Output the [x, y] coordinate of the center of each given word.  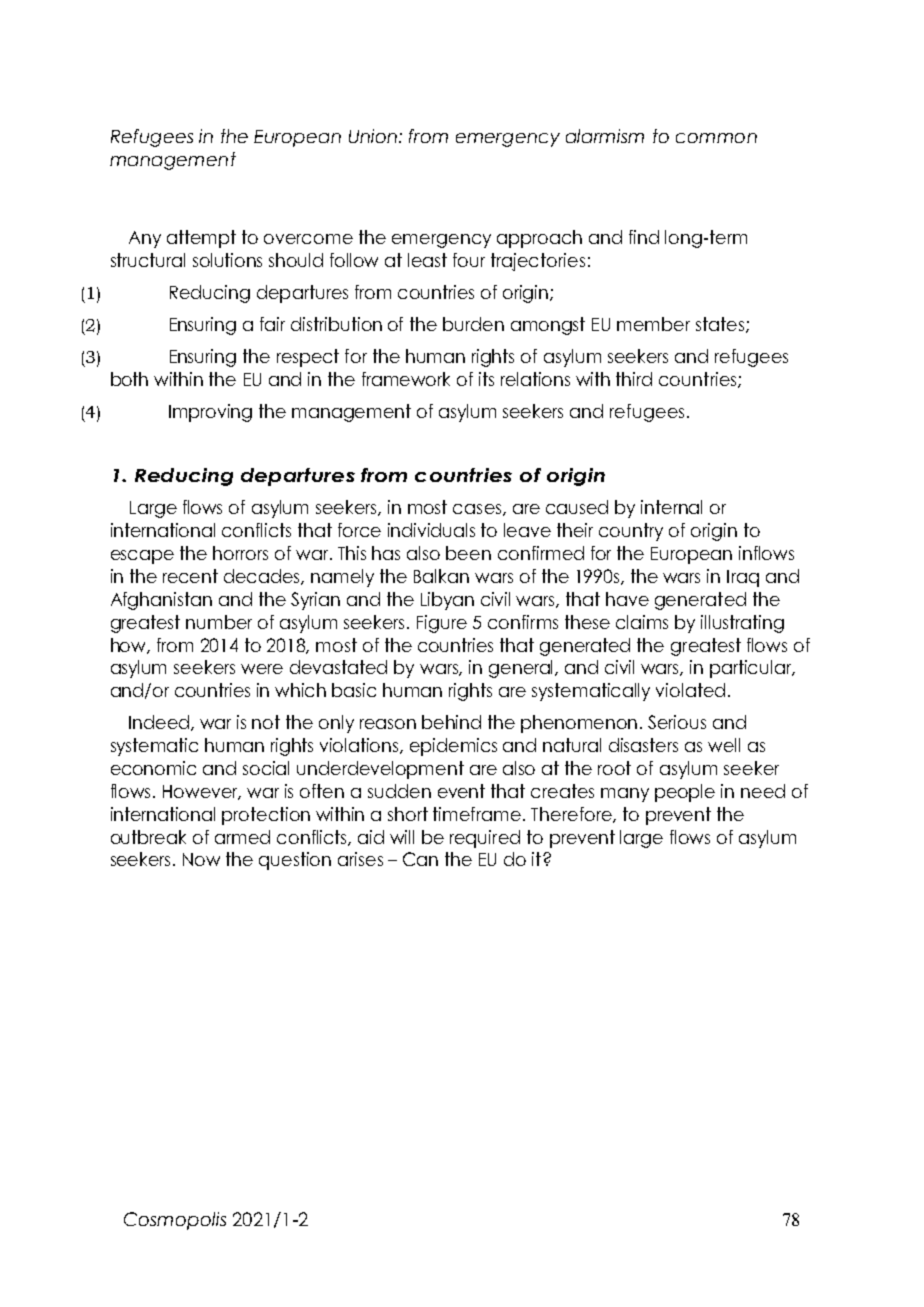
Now [201, 859]
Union [374, 136]
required [485, 839]
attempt [201, 239]
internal [671, 507]
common [716, 138]
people [685, 793]
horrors [240, 553]
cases [477, 509]
